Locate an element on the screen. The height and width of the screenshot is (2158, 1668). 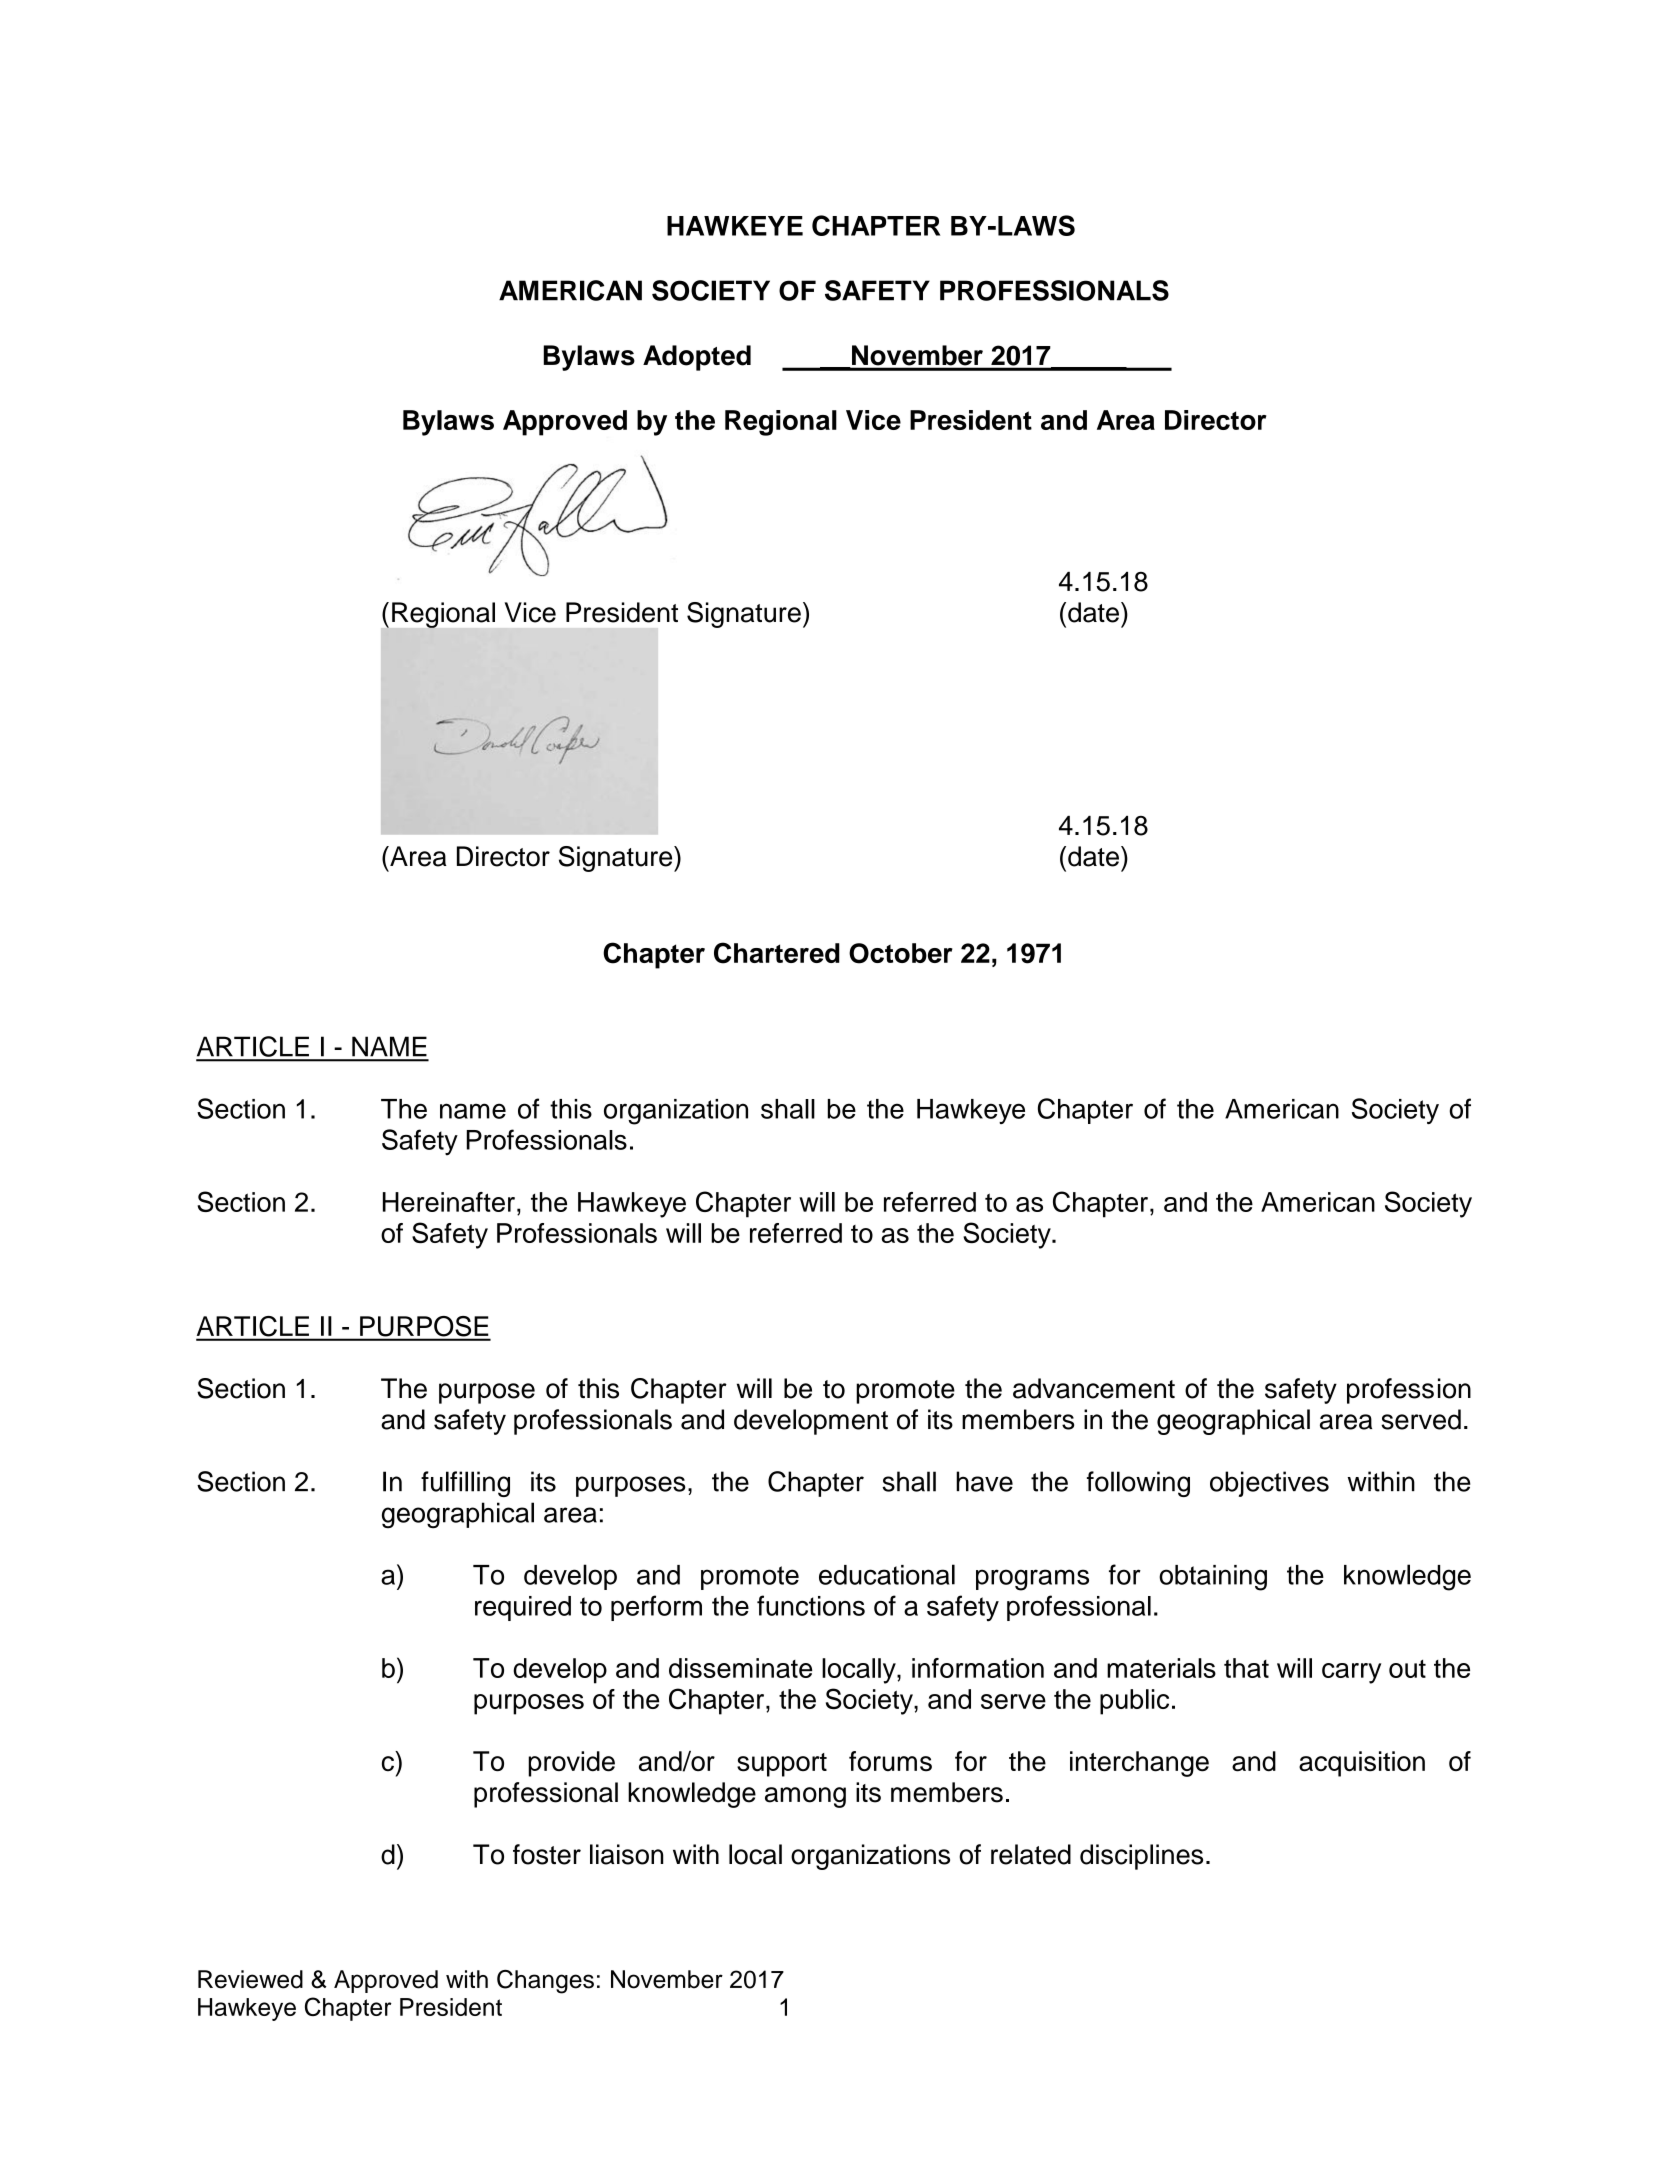
Adopted is located at coordinates (697, 358).
